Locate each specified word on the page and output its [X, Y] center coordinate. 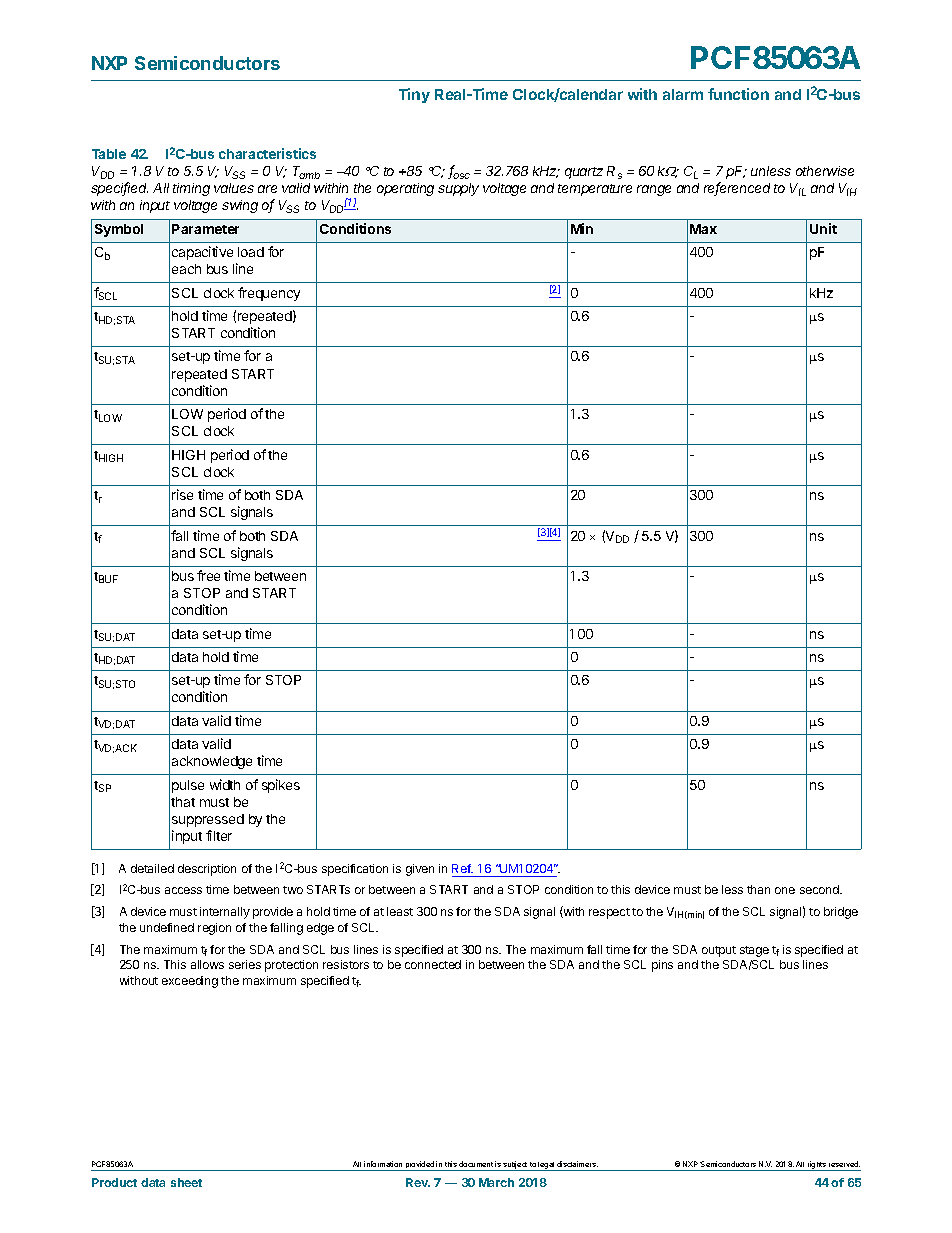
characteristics [267, 153]
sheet [186, 1182]
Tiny [414, 95]
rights [817, 1166]
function [738, 94]
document [476, 1164]
